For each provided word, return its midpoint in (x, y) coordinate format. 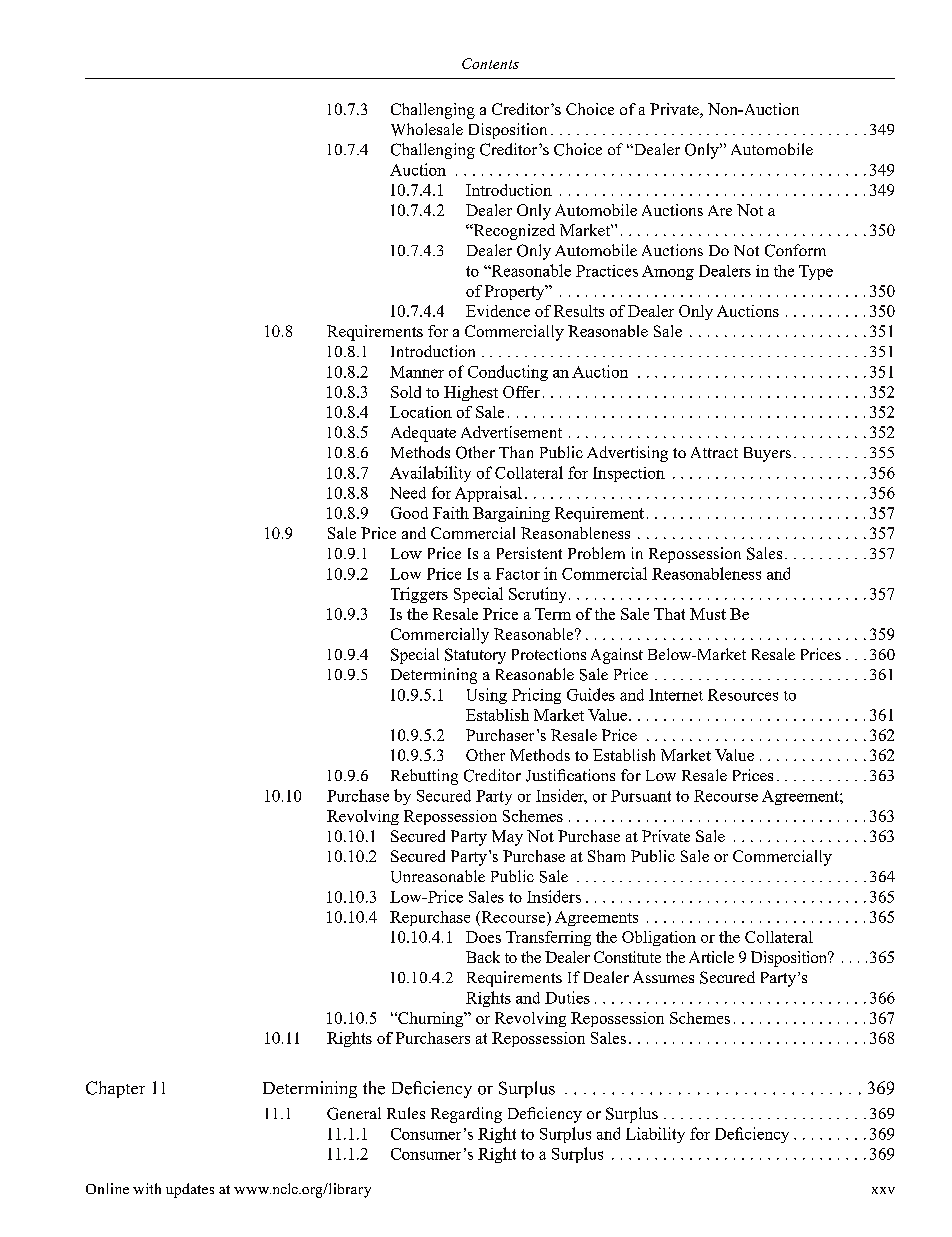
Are (720, 210)
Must (708, 614)
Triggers (419, 595)
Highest (471, 393)
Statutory (475, 656)
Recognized (513, 232)
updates (190, 1190)
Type (816, 272)
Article (711, 957)
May (507, 838)
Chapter (115, 1089)
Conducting (508, 373)
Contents (490, 63)
